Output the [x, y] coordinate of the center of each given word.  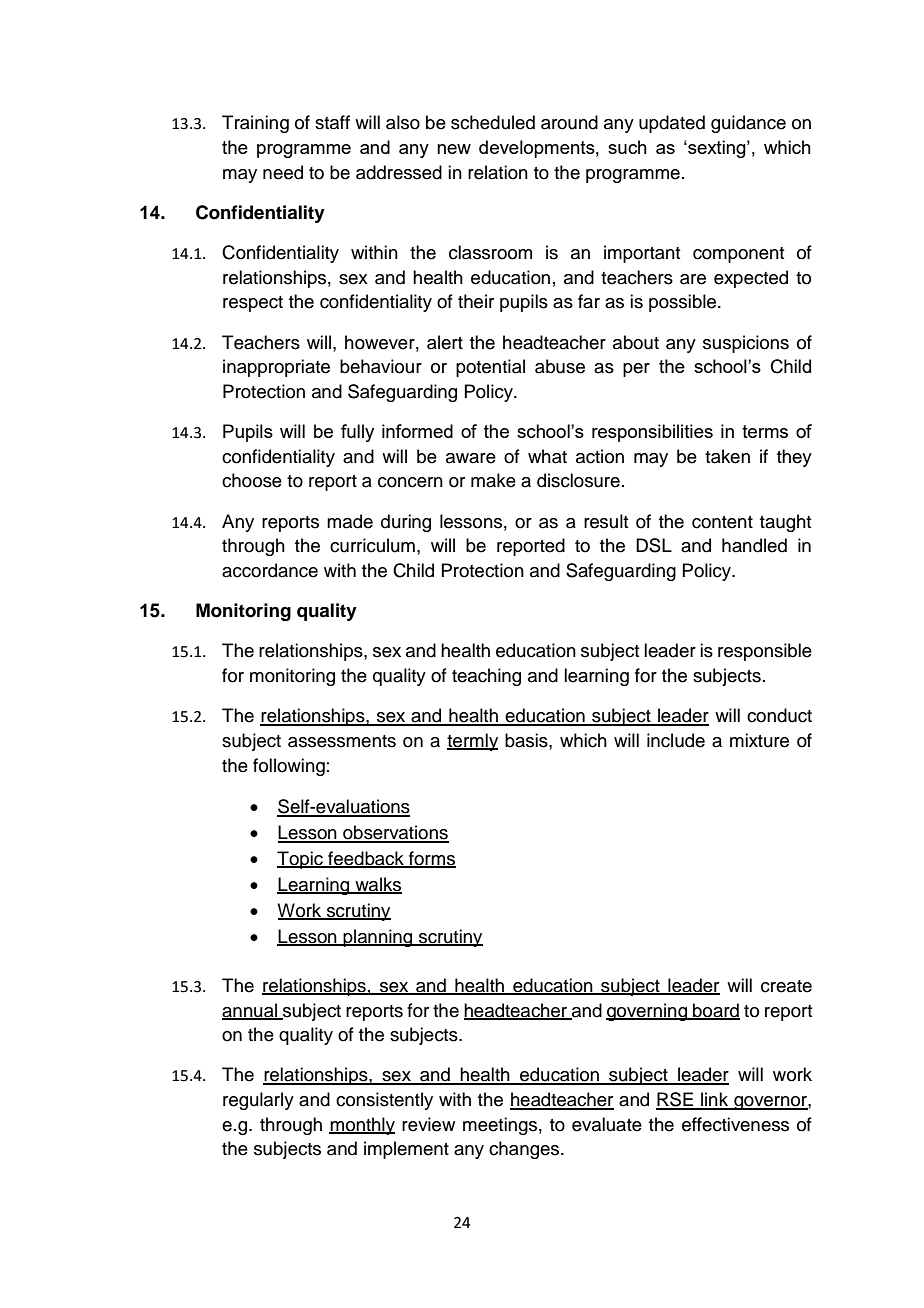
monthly [362, 1126]
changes [525, 1150]
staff [332, 122]
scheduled [493, 122]
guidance [748, 124]
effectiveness [735, 1124]
